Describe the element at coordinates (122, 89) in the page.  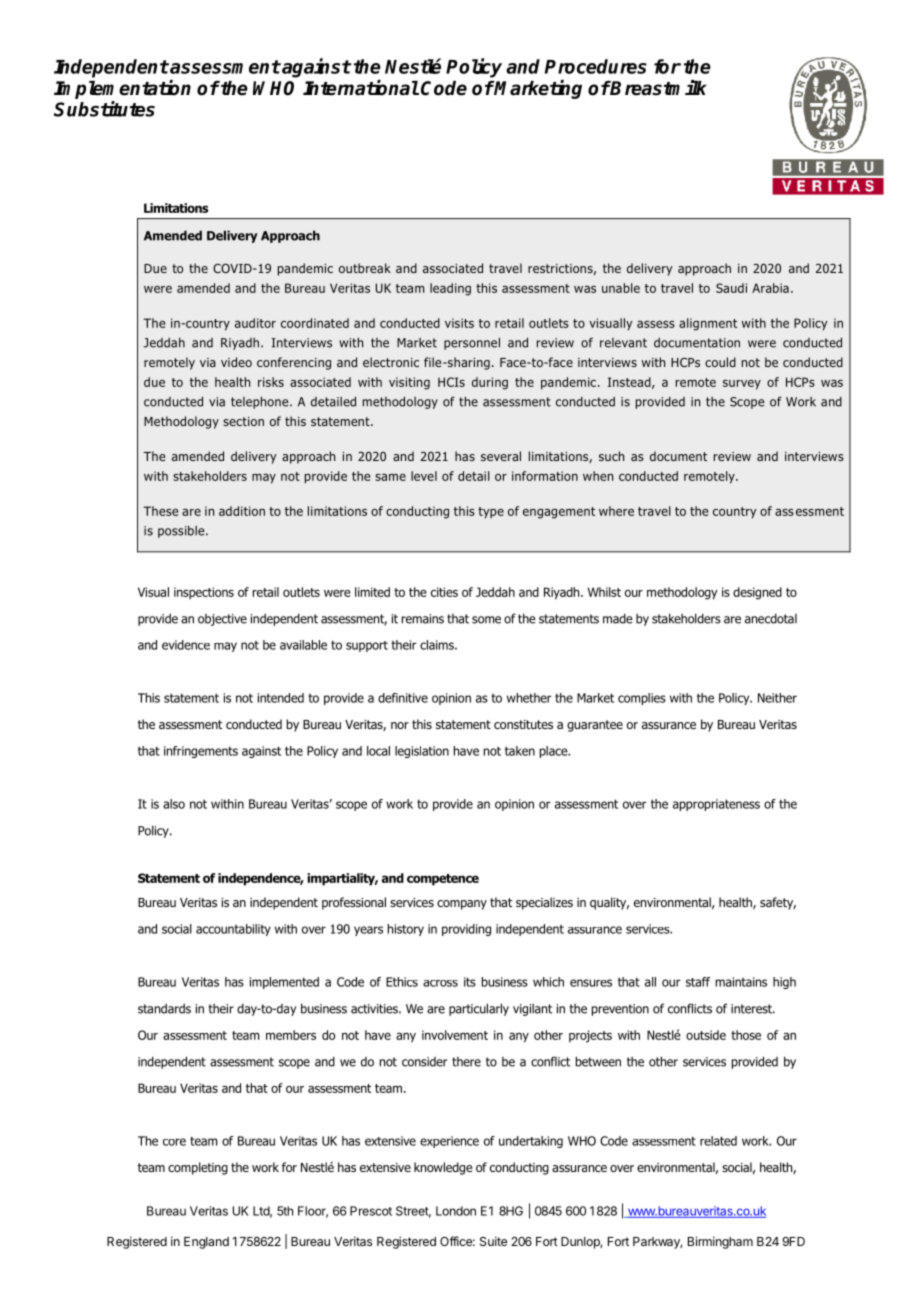
I see `Implementation` at that location.
